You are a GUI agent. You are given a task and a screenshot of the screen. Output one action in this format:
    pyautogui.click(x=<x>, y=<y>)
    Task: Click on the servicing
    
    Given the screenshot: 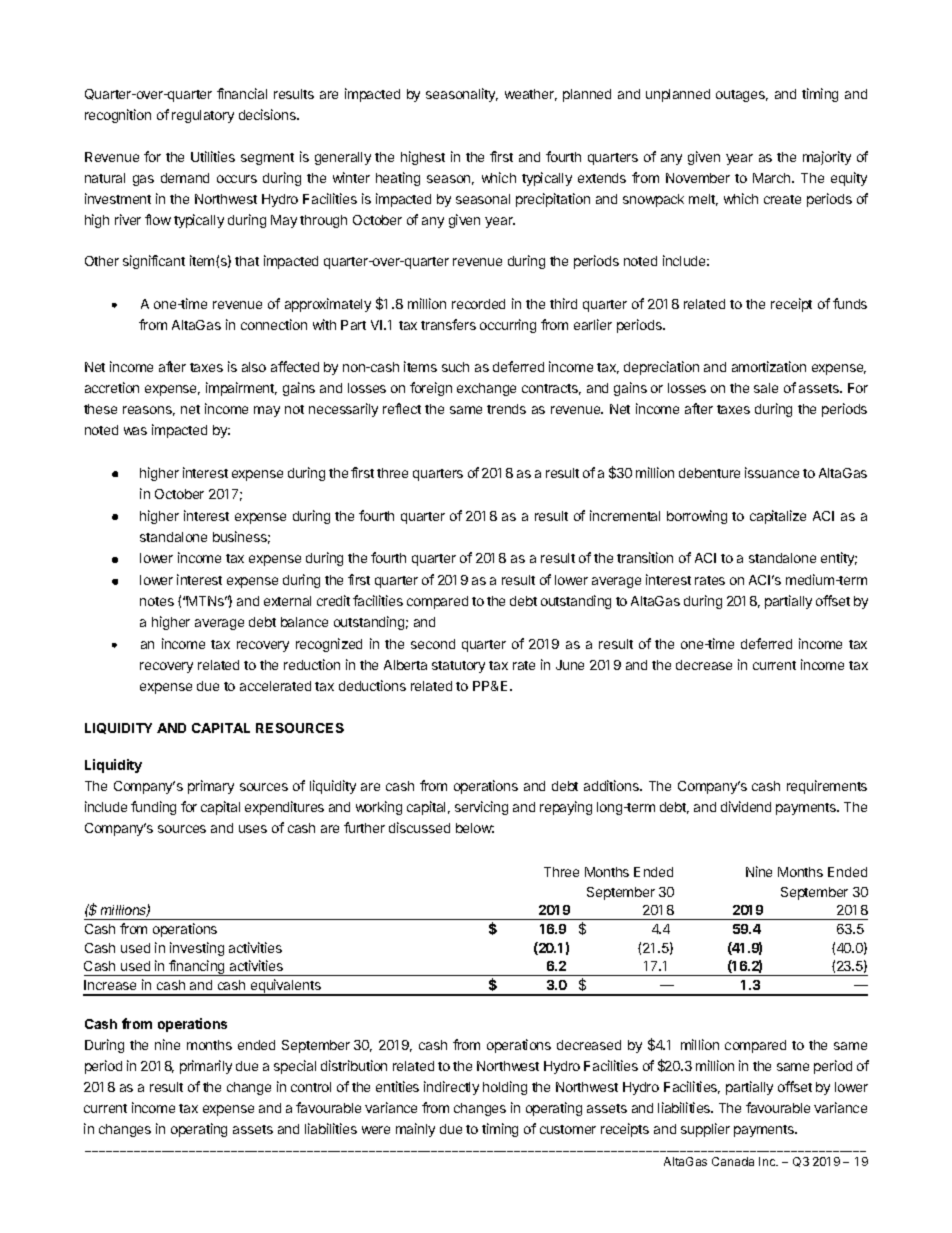 What is the action you would take?
    pyautogui.click(x=481, y=808)
